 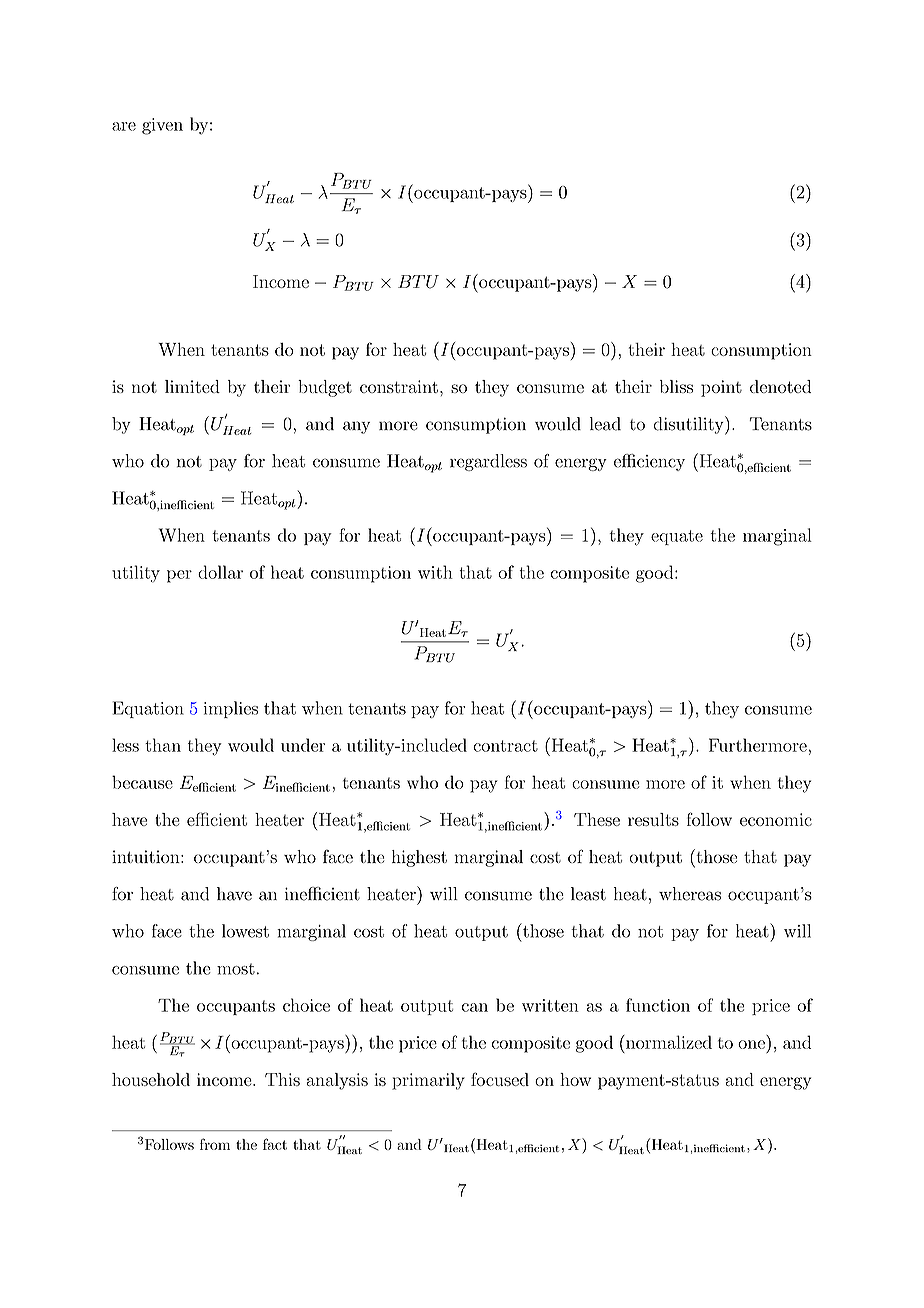 I want to click on given, so click(x=162, y=126).
